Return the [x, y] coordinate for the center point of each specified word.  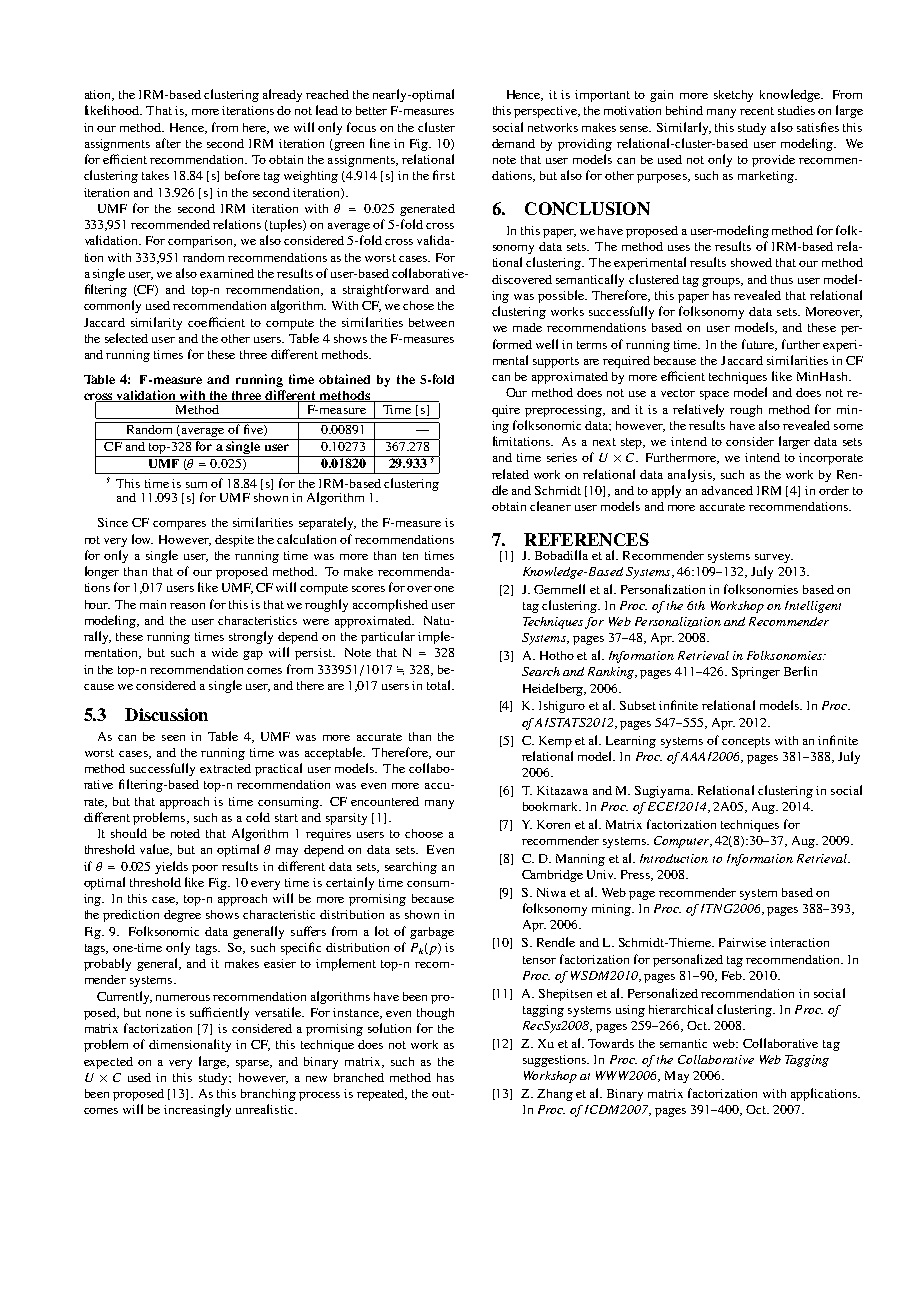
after [168, 143]
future [759, 345]
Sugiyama [664, 792]
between [431, 322]
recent [757, 111]
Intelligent [813, 607]
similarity [156, 323]
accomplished [390, 605]
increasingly [197, 1110]
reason [187, 606]
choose [424, 833]
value [156, 850]
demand [513, 143]
